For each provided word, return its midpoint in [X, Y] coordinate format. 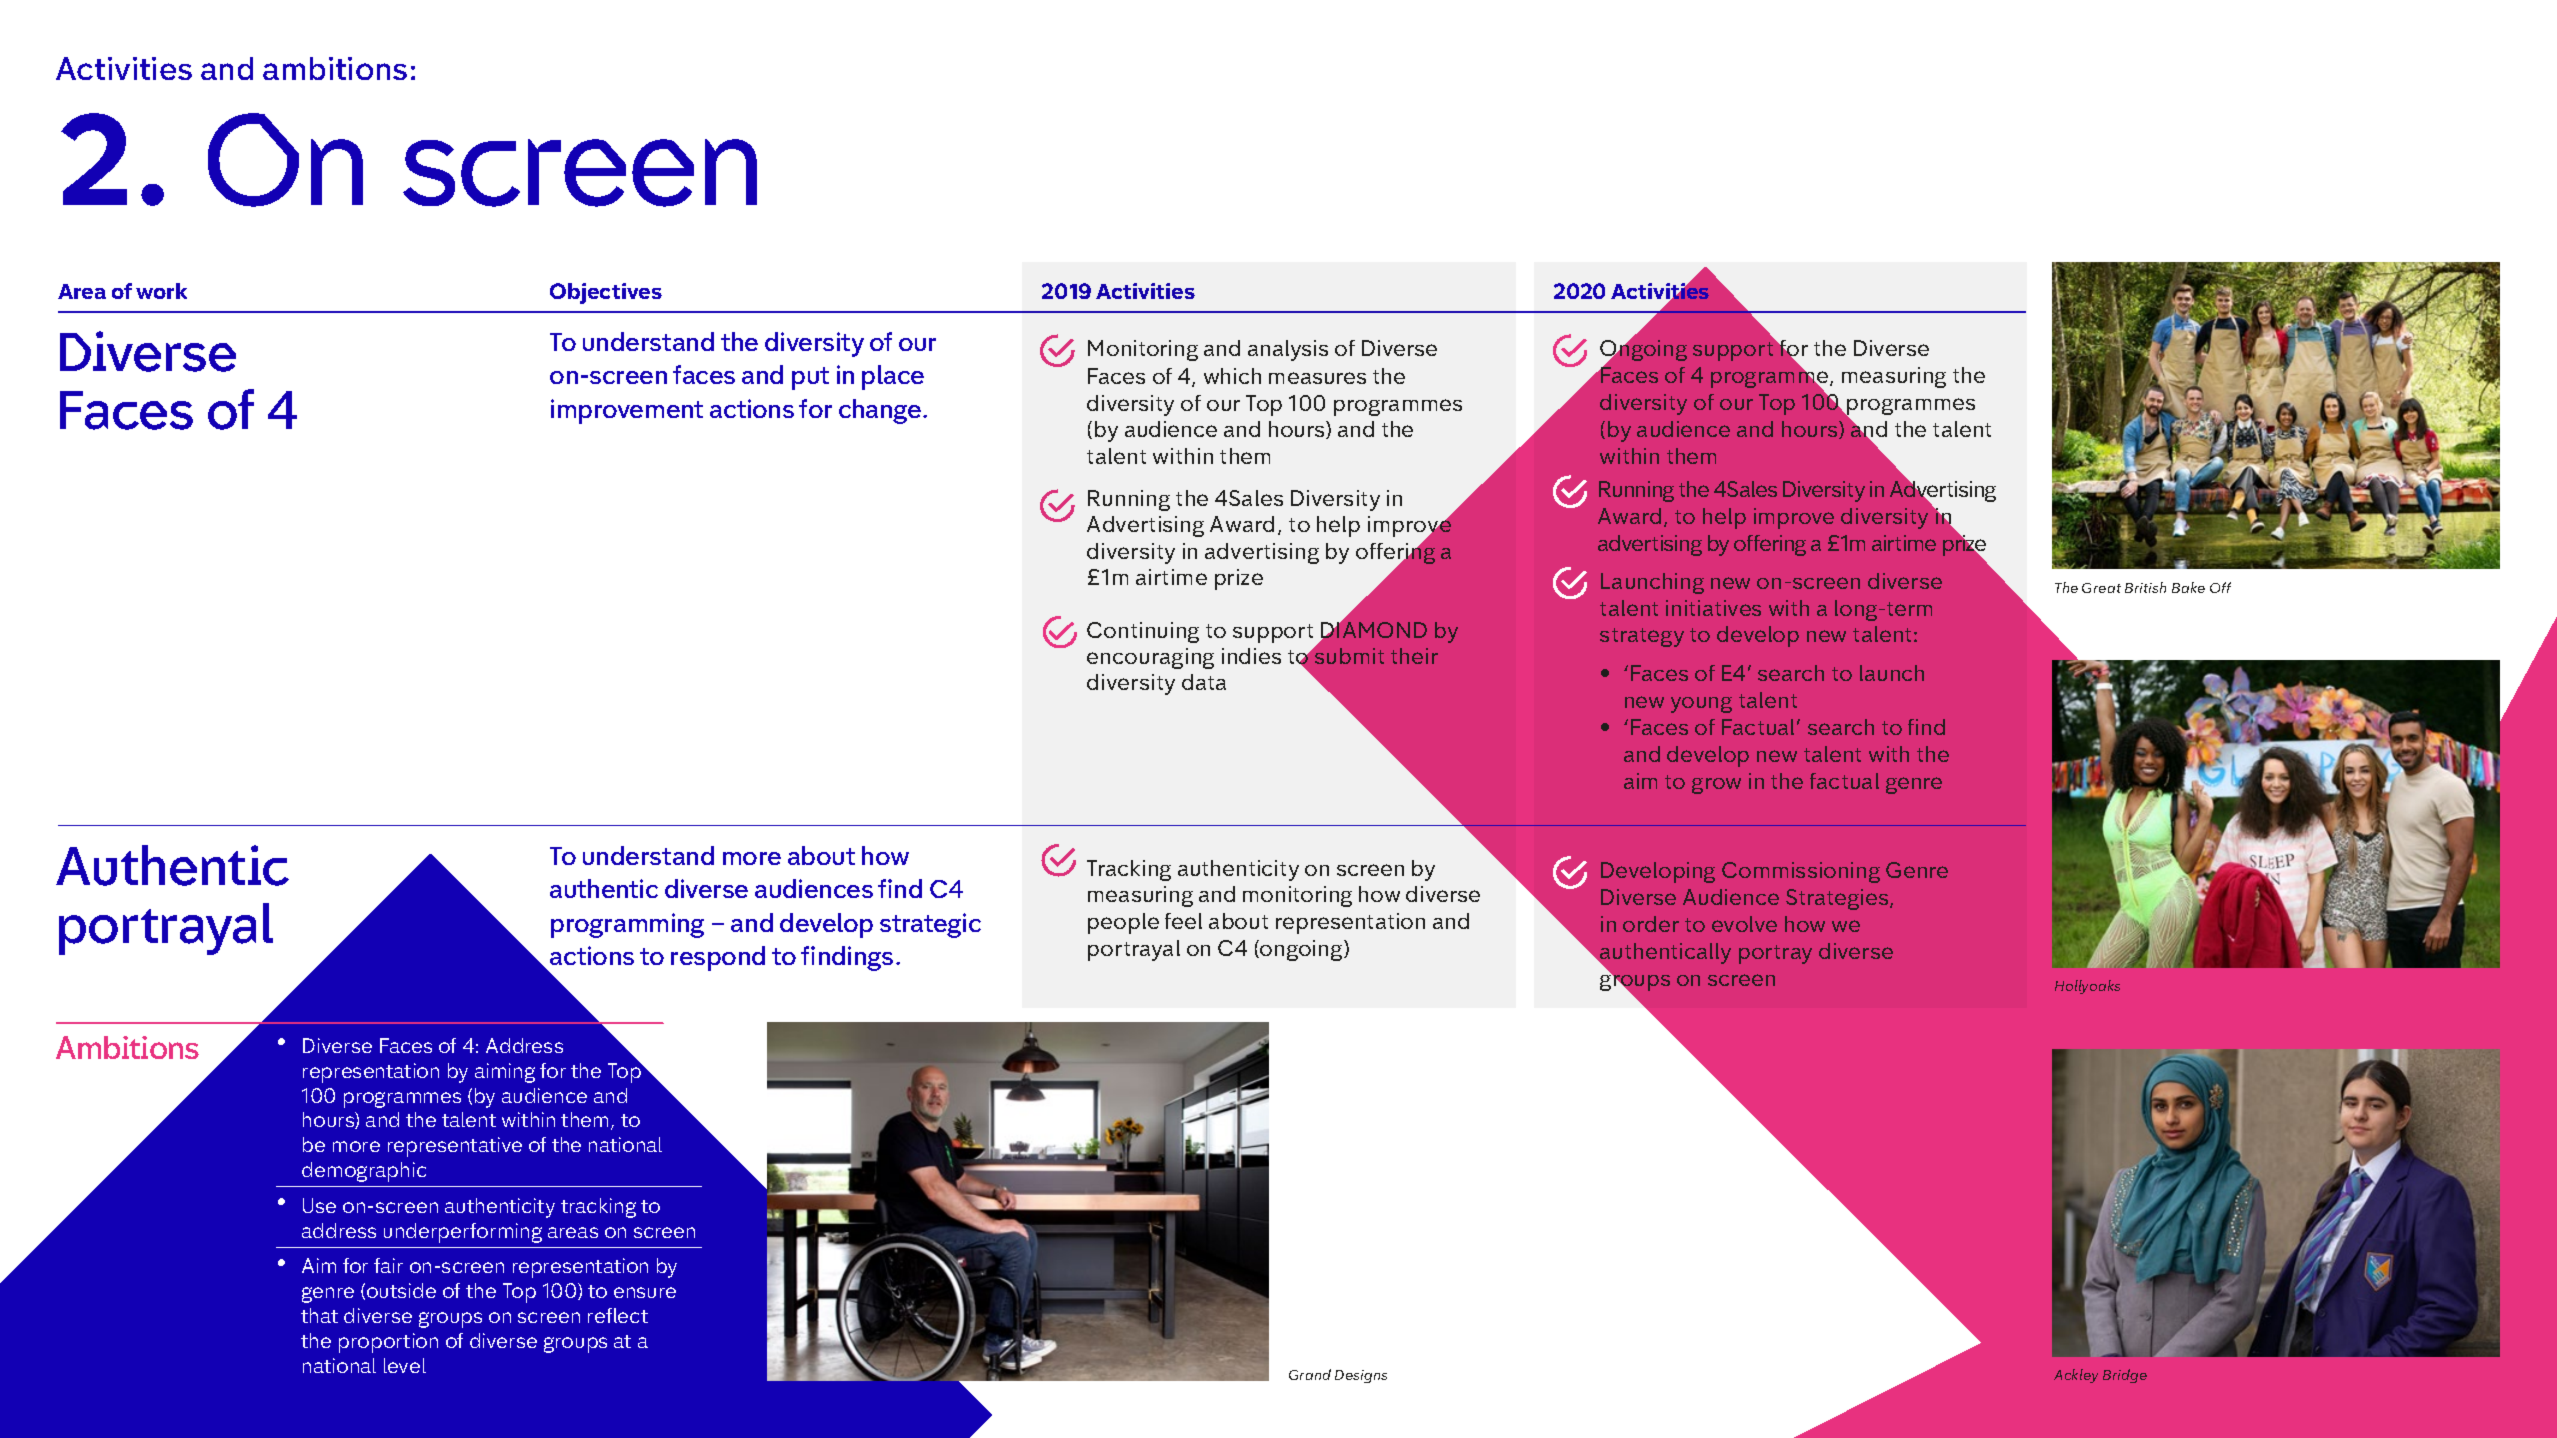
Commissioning [1801, 872]
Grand [1310, 1374]
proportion [388, 1343]
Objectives [606, 293]
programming [627, 925]
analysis [1288, 350]
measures [1317, 378]
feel [1183, 921]
